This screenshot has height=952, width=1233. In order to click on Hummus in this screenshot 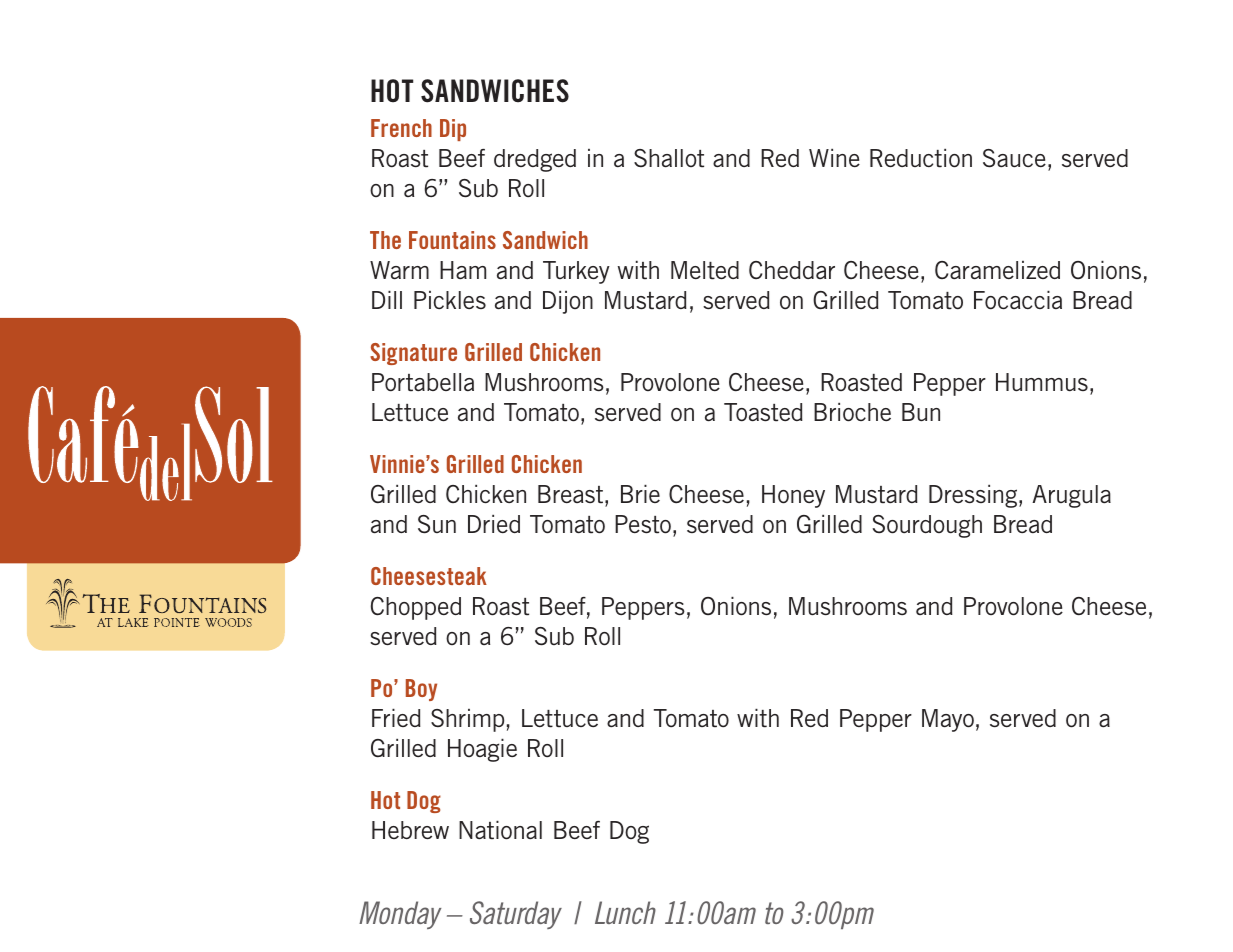, I will do `click(1042, 382)`.
